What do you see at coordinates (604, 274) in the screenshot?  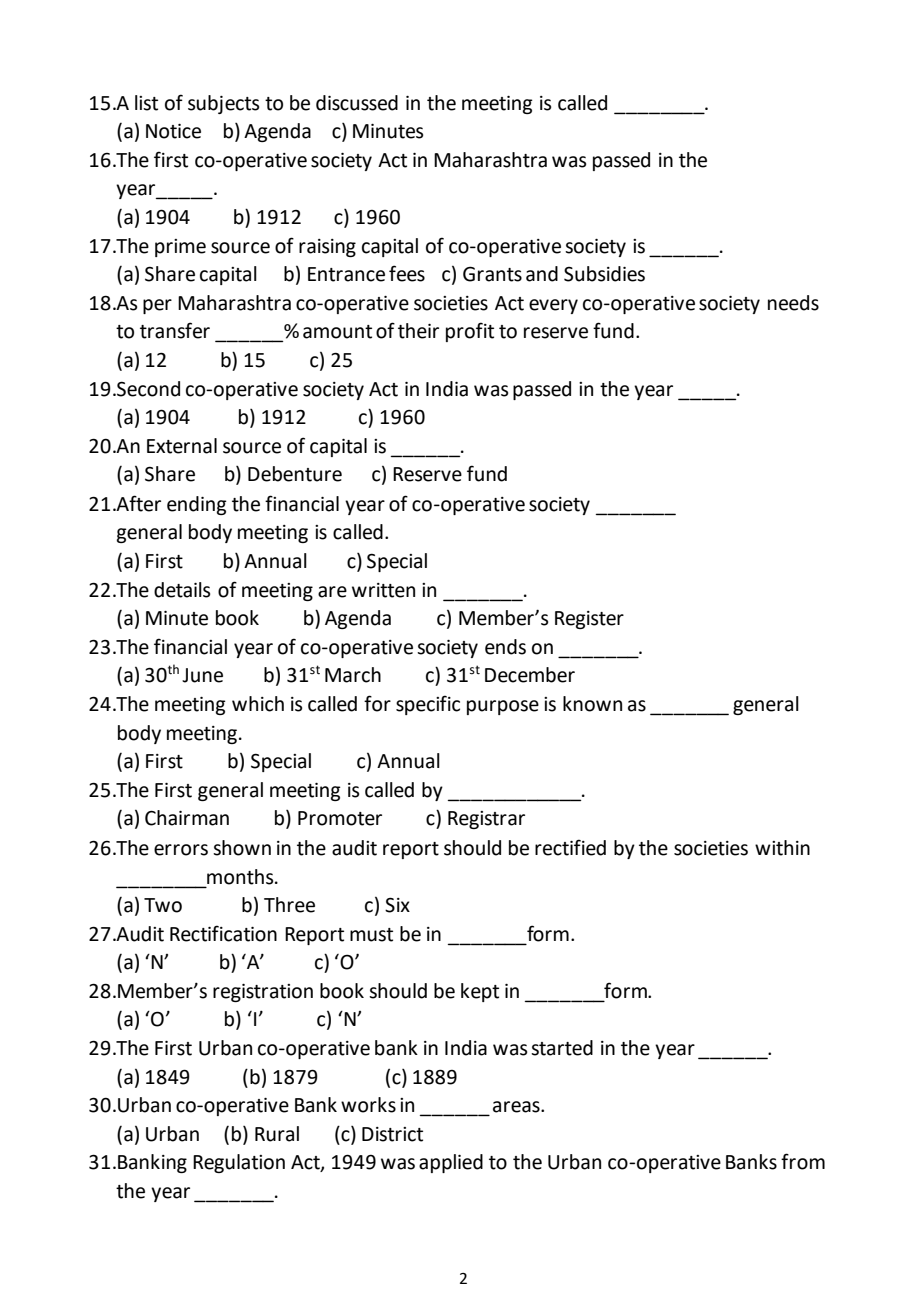 I see `Subsidies` at bounding box center [604, 274].
